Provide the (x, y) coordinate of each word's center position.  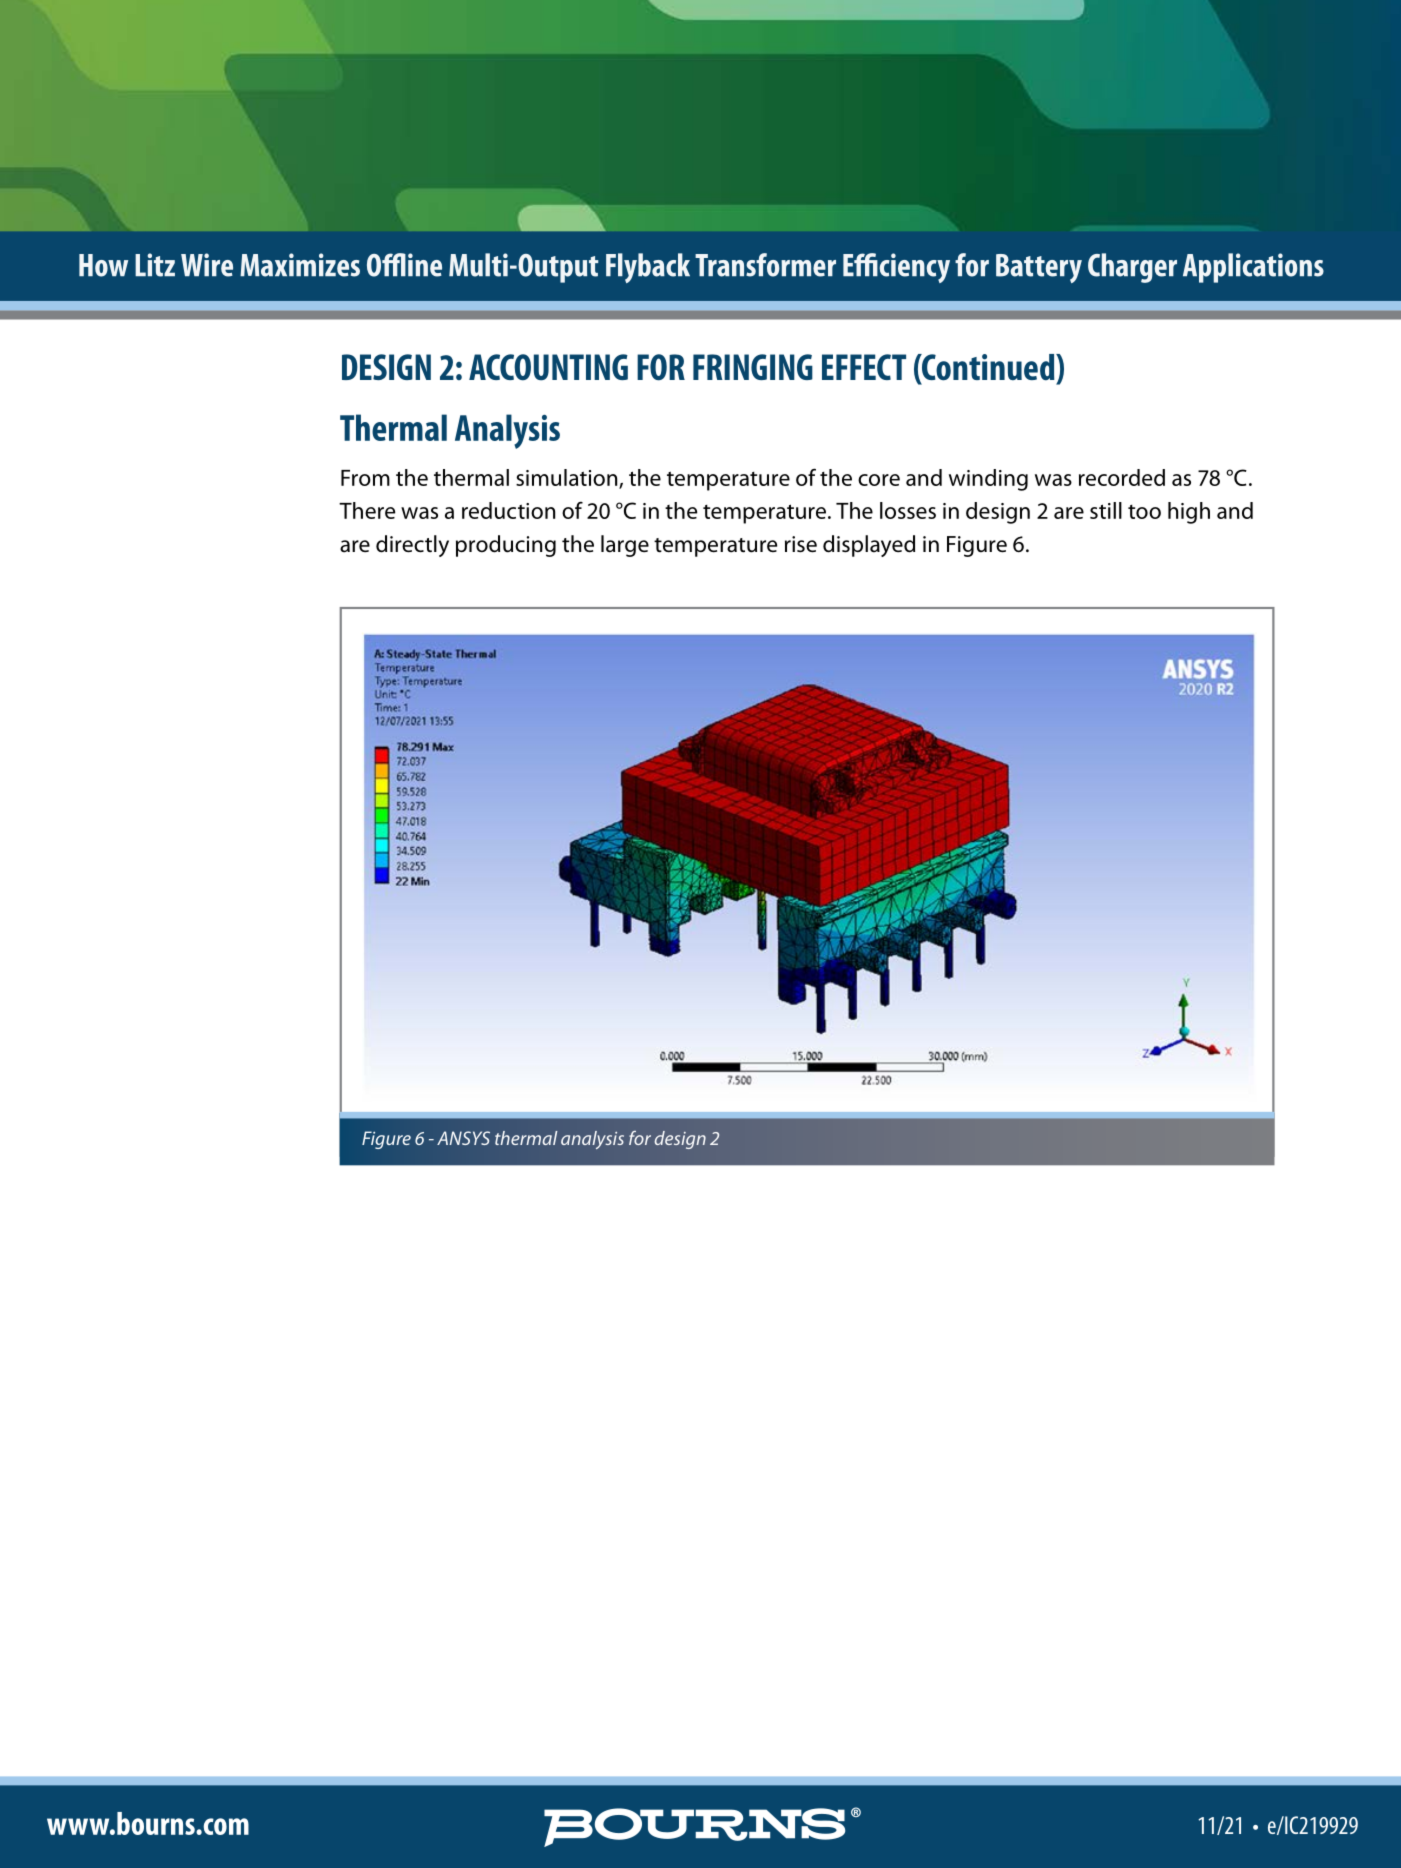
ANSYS (463, 1138)
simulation (568, 479)
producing (506, 546)
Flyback (648, 268)
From (365, 478)
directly (412, 546)
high (1189, 513)
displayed (869, 546)
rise (801, 544)
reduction (508, 510)
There (367, 510)
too (1144, 512)
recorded (1122, 477)
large (625, 546)
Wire (207, 265)
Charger (1132, 268)
